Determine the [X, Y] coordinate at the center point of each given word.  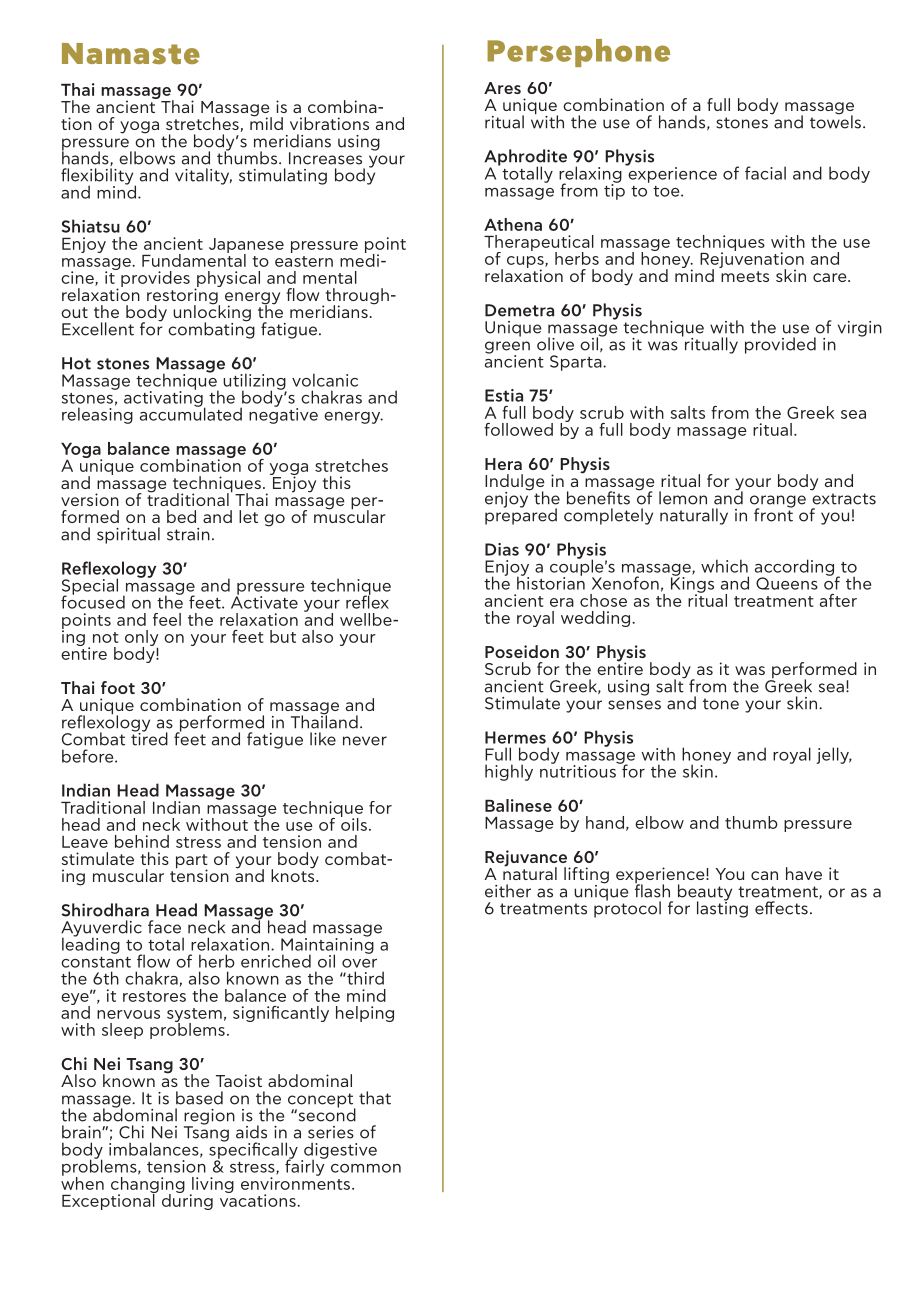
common [366, 1168]
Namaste [131, 53]
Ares [502, 88]
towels [835, 121]
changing [148, 1184]
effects [781, 908]
